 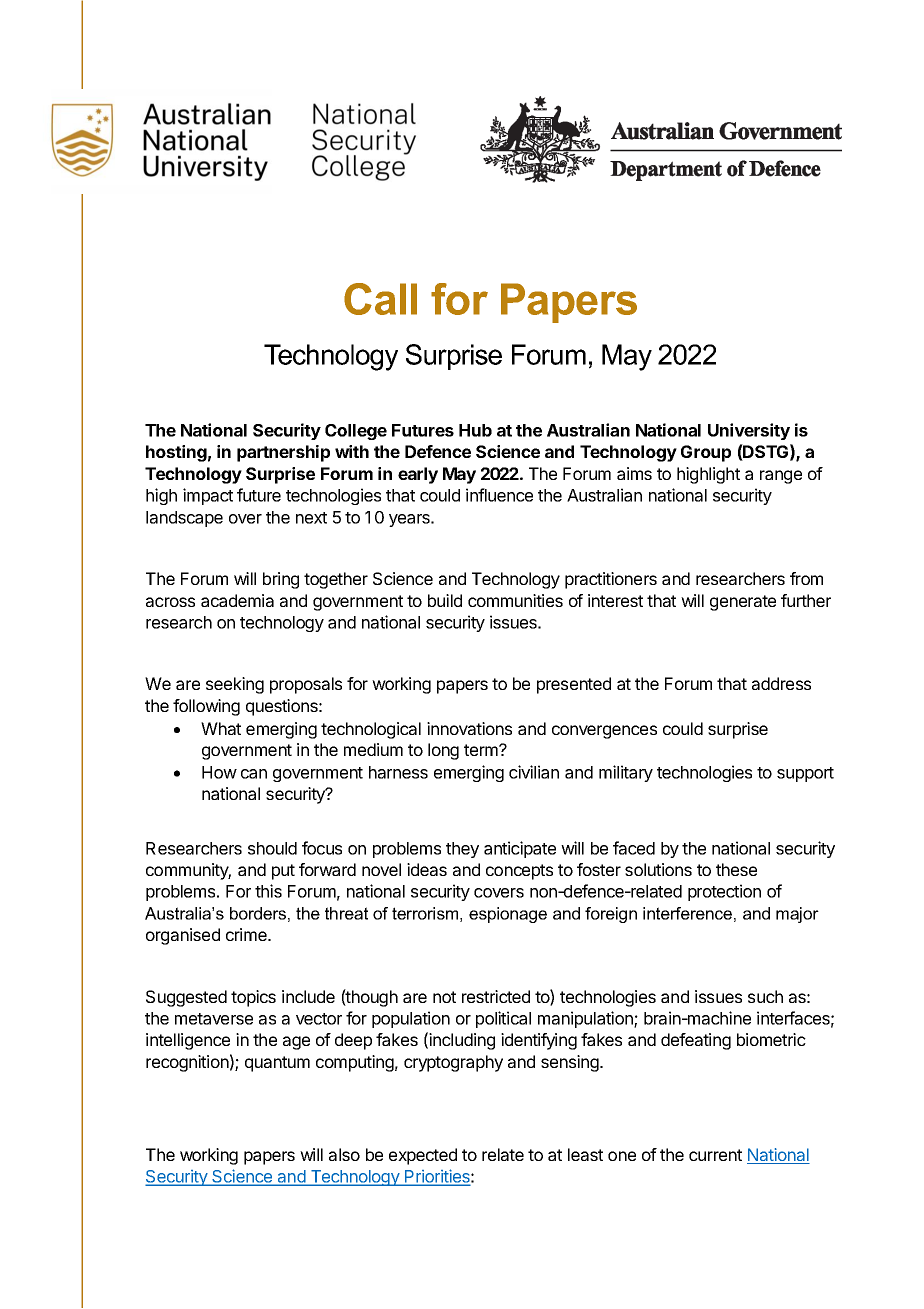 I want to click on range, so click(x=781, y=477).
